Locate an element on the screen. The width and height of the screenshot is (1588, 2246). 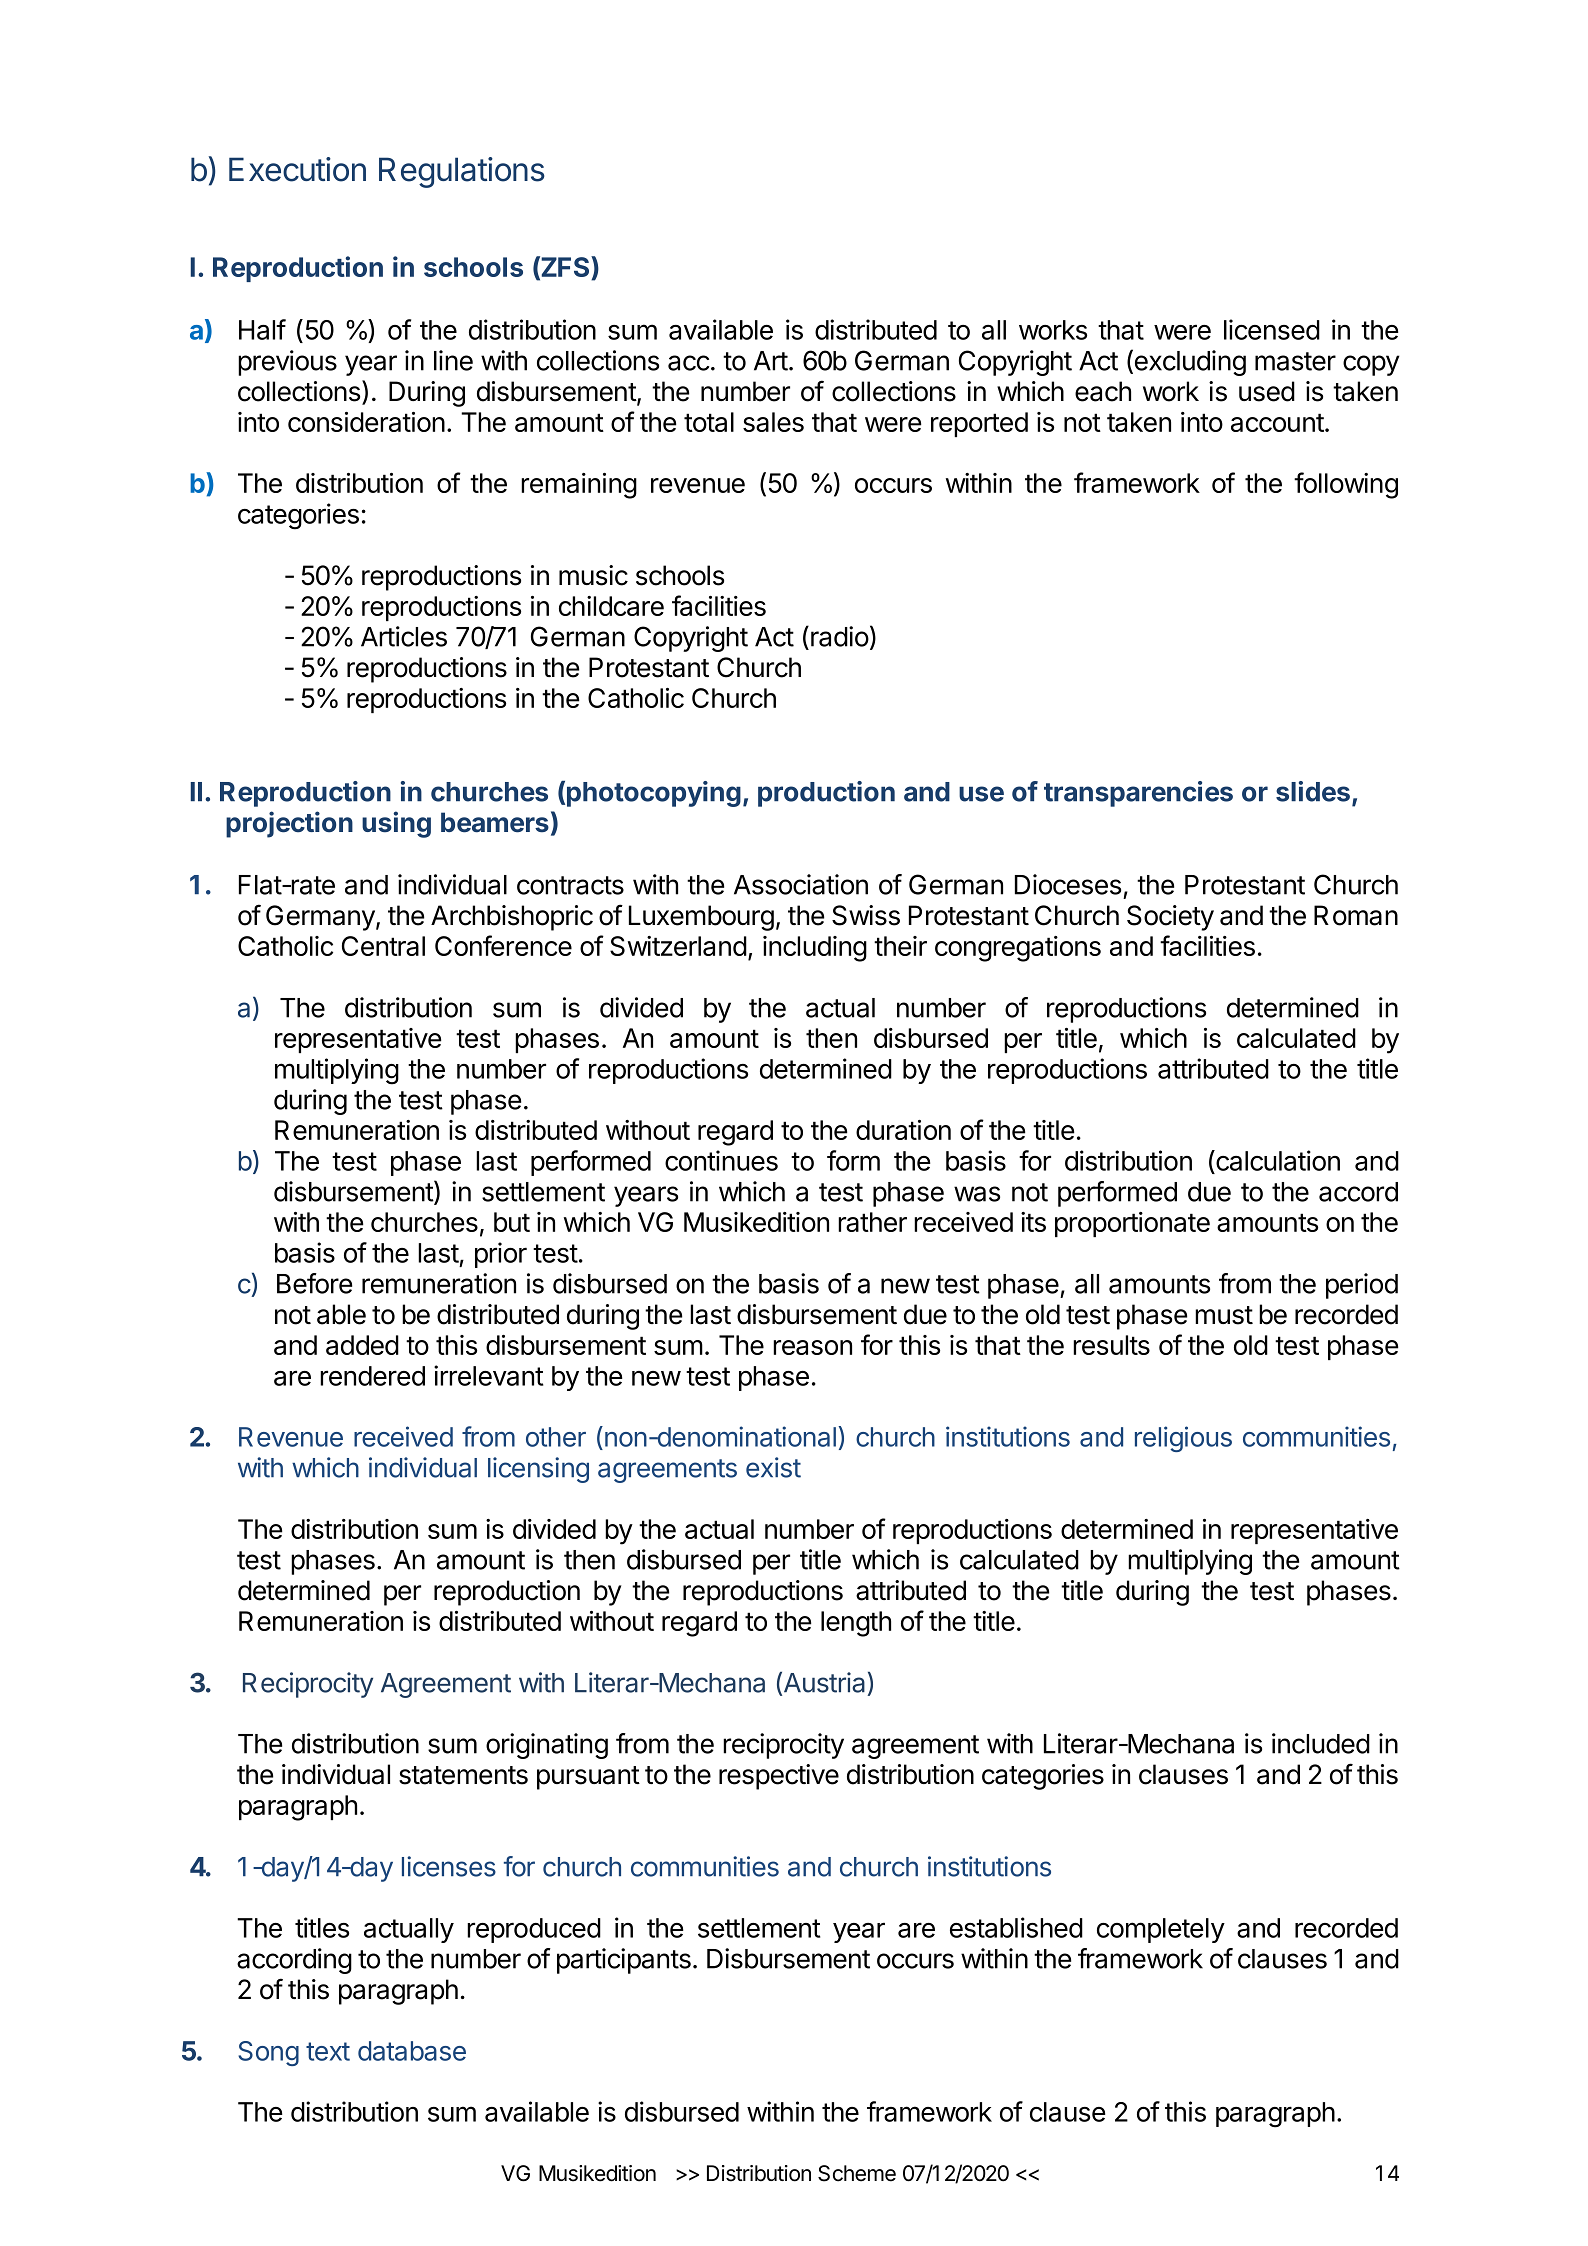
Regulations is located at coordinates (462, 172).
